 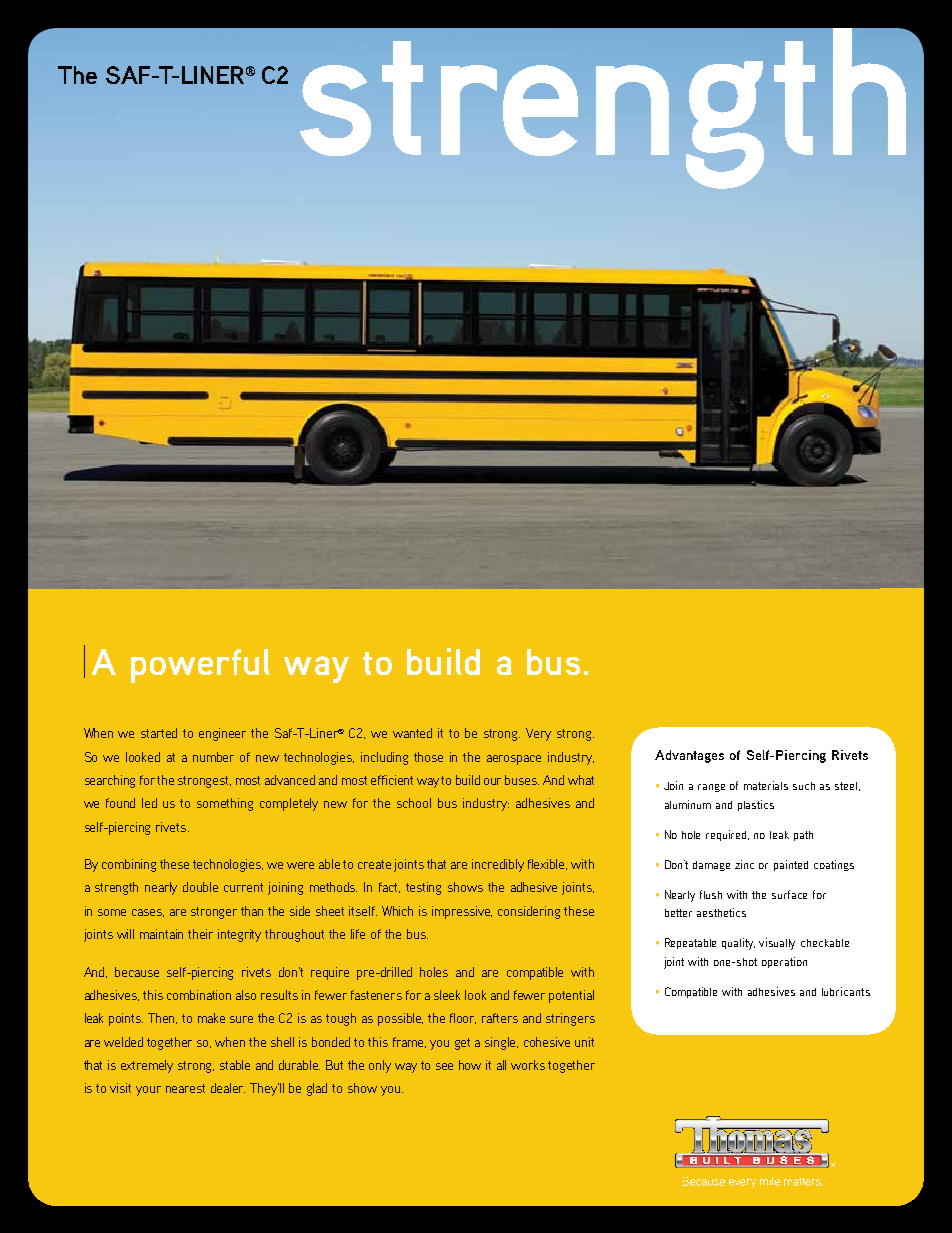 What do you see at coordinates (200, 887) in the document?
I see `double` at bounding box center [200, 887].
